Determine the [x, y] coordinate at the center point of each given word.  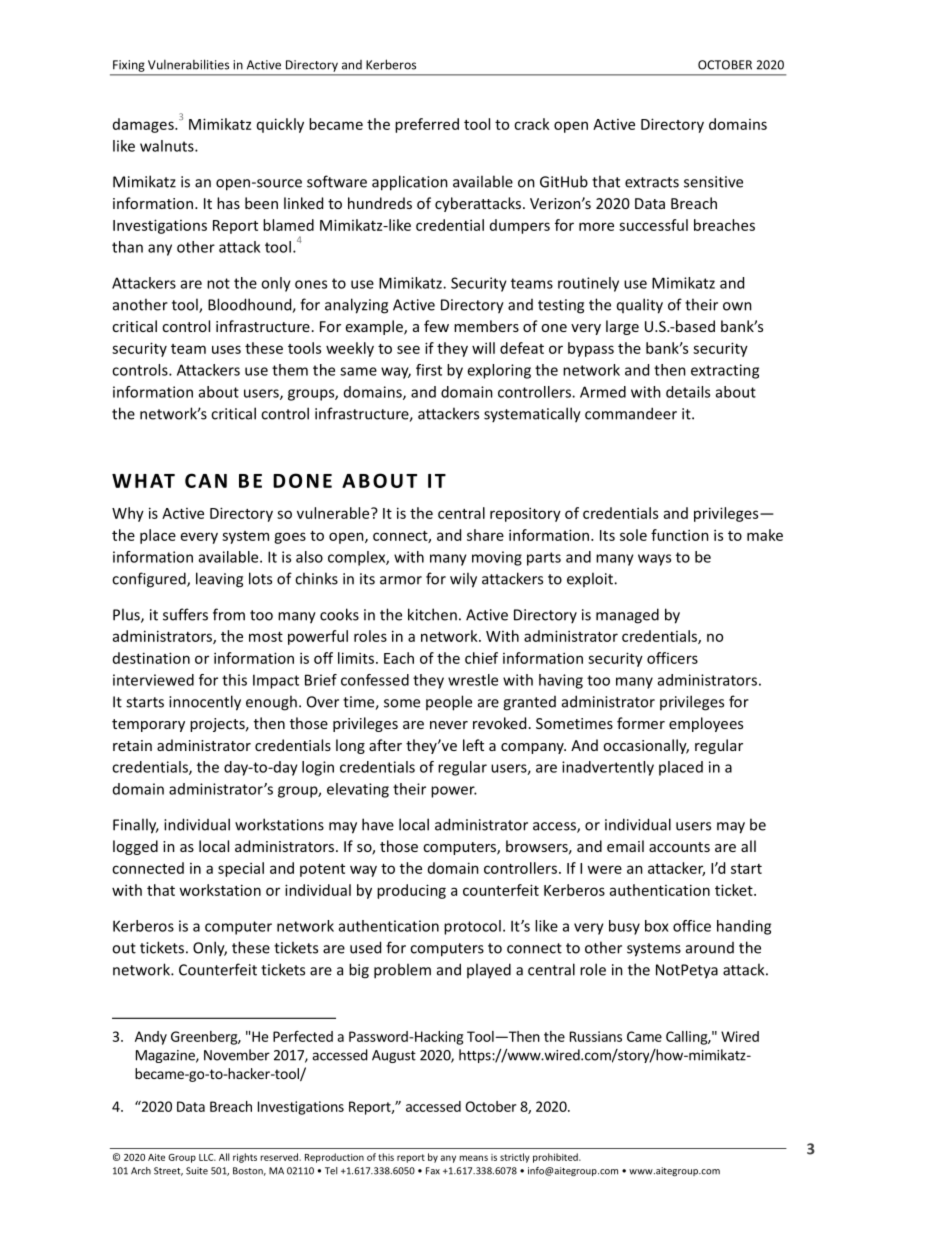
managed [627, 616]
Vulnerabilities [188, 64]
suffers [185, 614]
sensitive [713, 182]
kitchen [432, 614]
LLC [207, 1157]
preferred [427, 125]
